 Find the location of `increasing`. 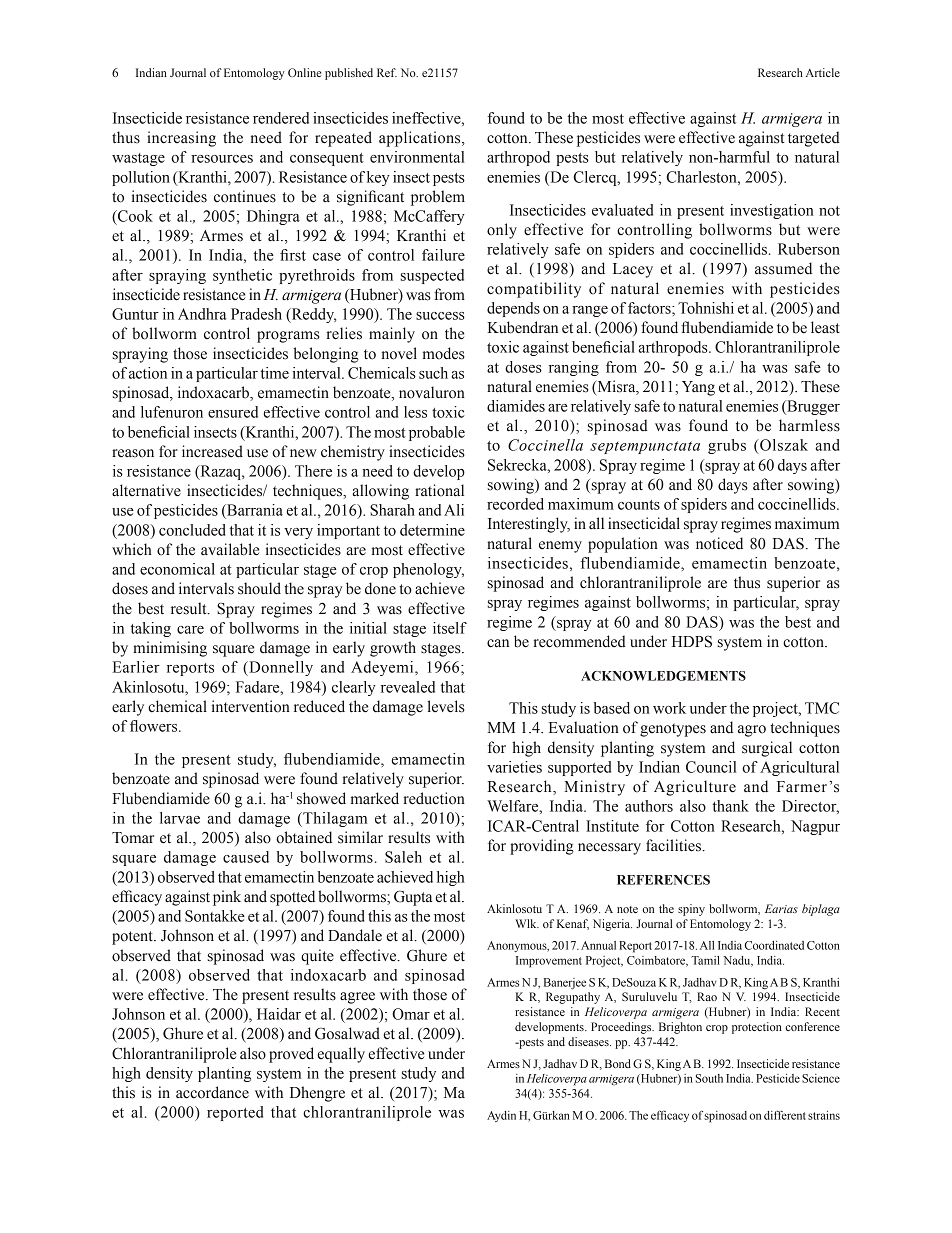

increasing is located at coordinates (181, 139).
